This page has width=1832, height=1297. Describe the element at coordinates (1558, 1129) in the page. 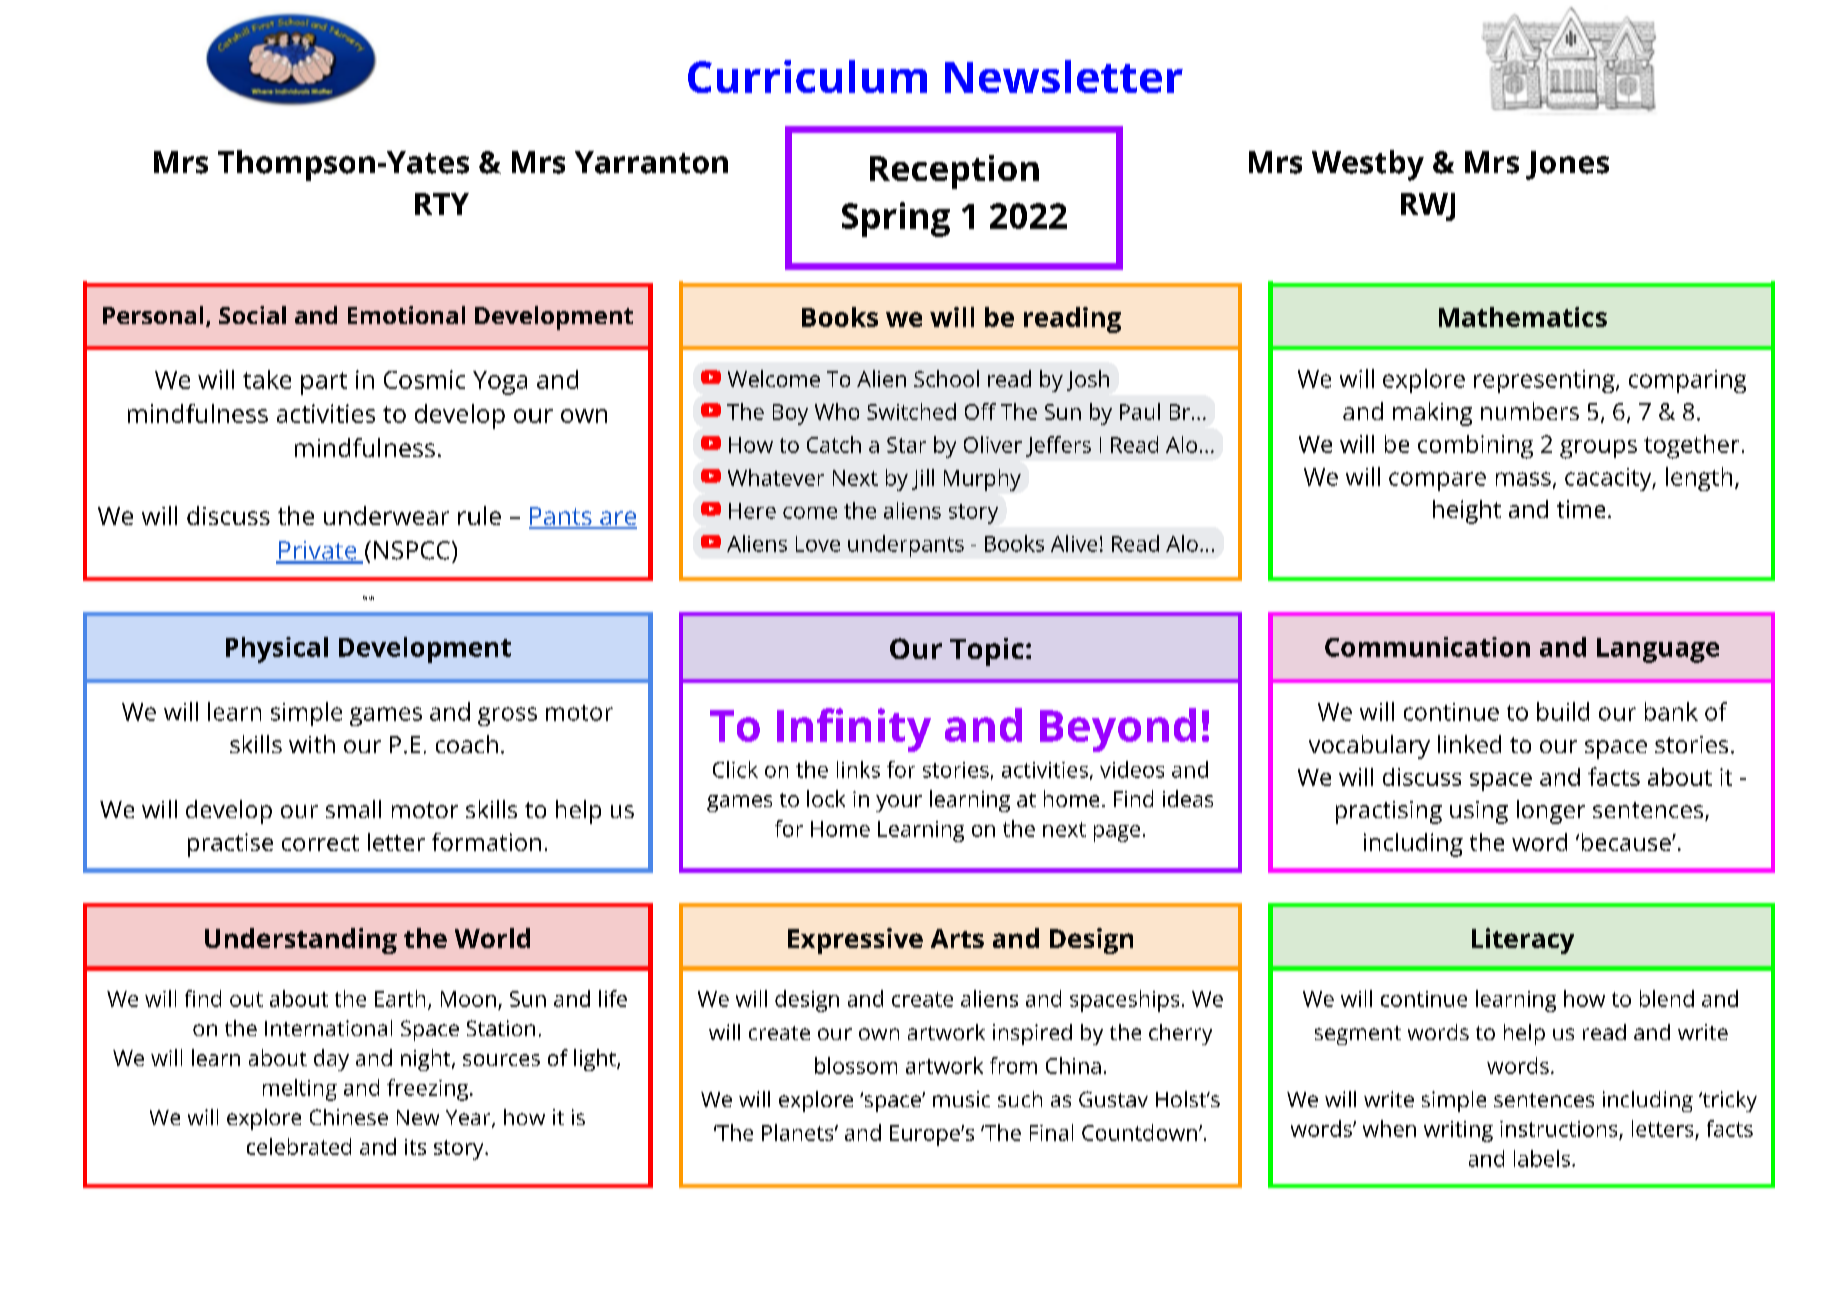

I see `instructions` at that location.
